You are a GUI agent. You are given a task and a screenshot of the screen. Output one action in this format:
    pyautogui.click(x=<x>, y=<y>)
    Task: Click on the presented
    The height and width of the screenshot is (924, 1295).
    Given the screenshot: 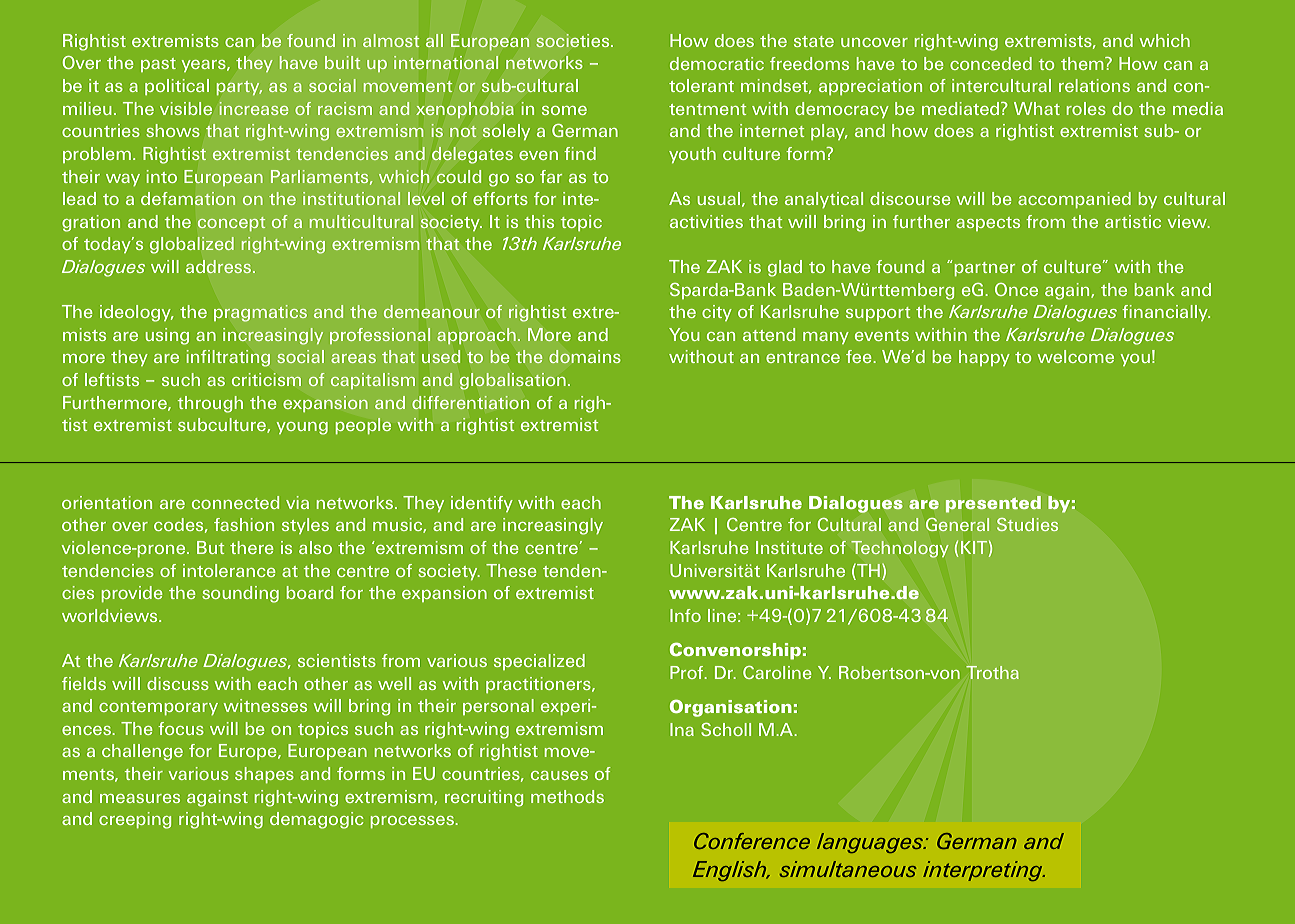 What is the action you would take?
    pyautogui.click(x=993, y=504)
